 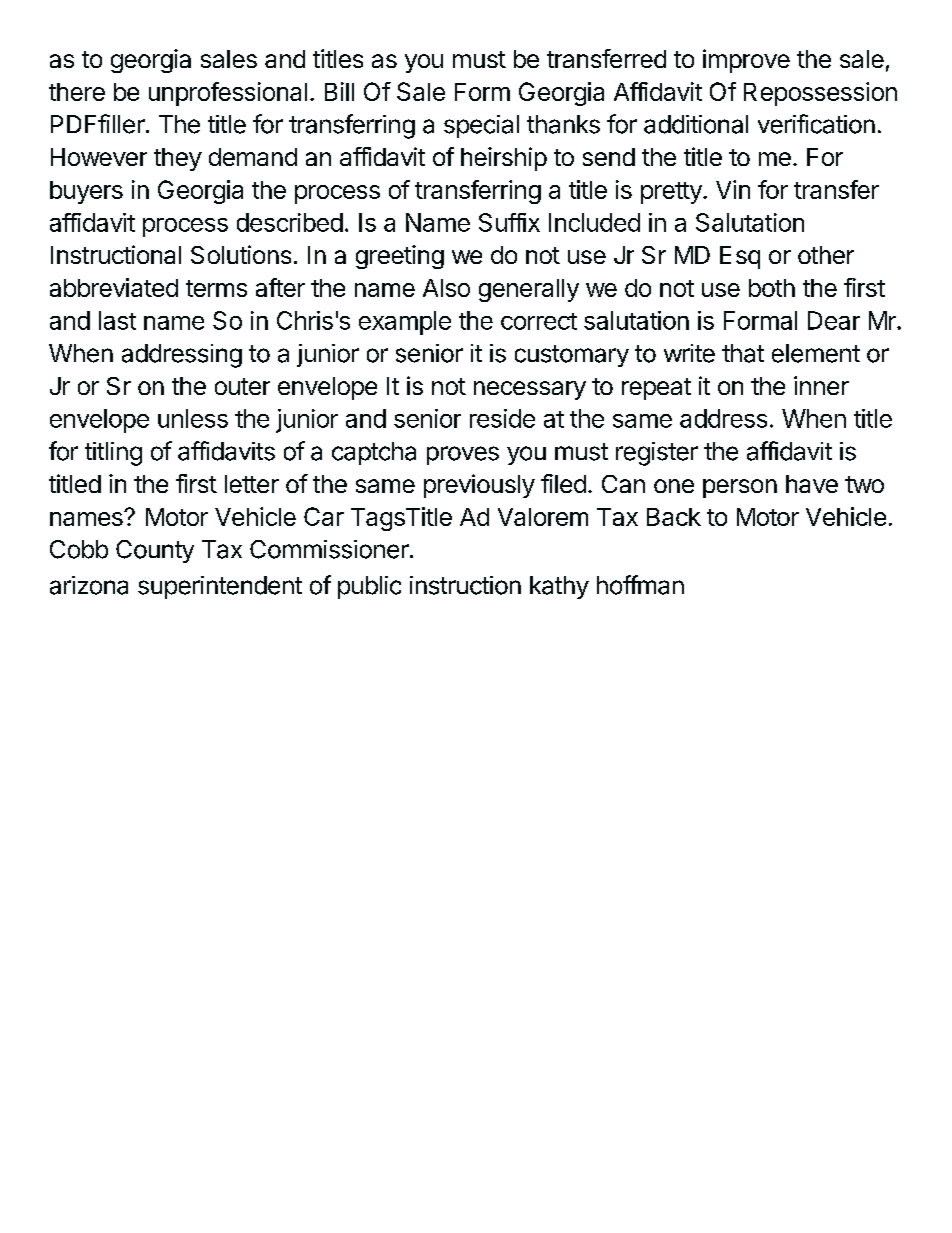 I want to click on Esq, so click(x=740, y=257).
